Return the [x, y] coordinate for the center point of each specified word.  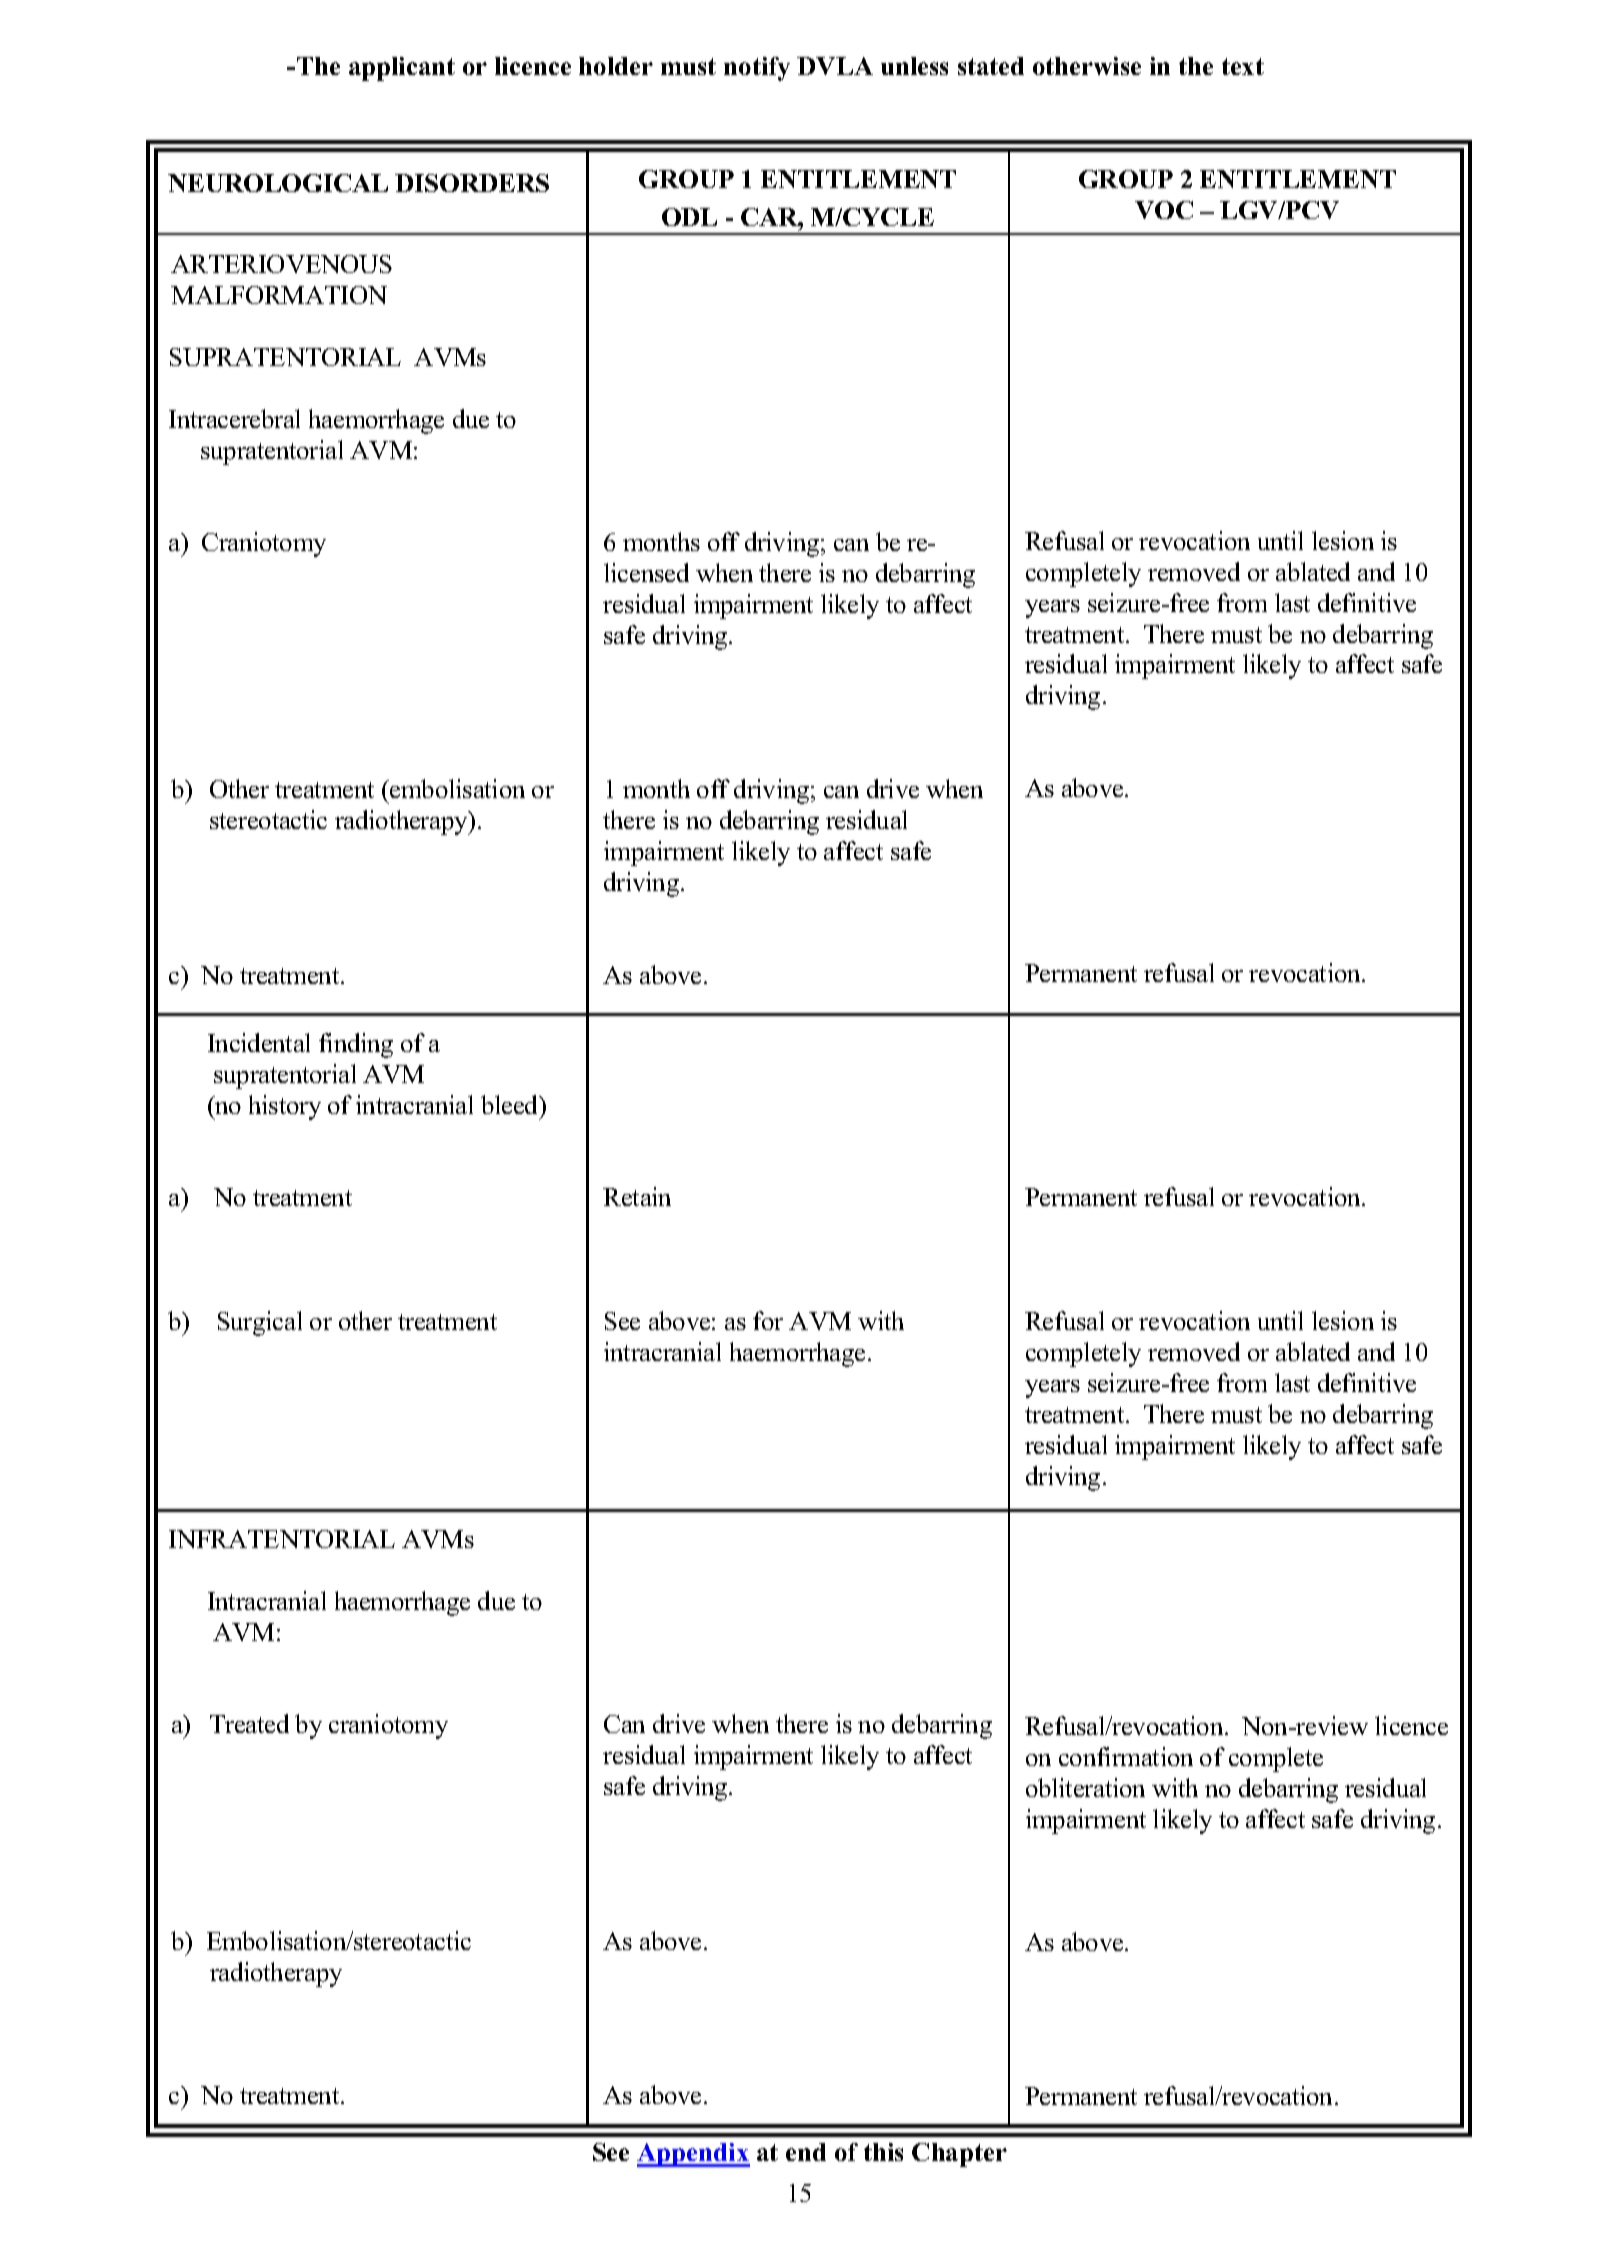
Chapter [959, 2155]
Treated [249, 1723]
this [883, 2152]
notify [757, 69]
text [1243, 66]
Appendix [693, 2155]
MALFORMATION [279, 295]
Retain [637, 1196]
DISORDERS [472, 183]
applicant [402, 69]
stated [991, 66]
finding [356, 1045]
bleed [511, 1104]
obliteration [1085, 1787]
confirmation [1126, 1756]
